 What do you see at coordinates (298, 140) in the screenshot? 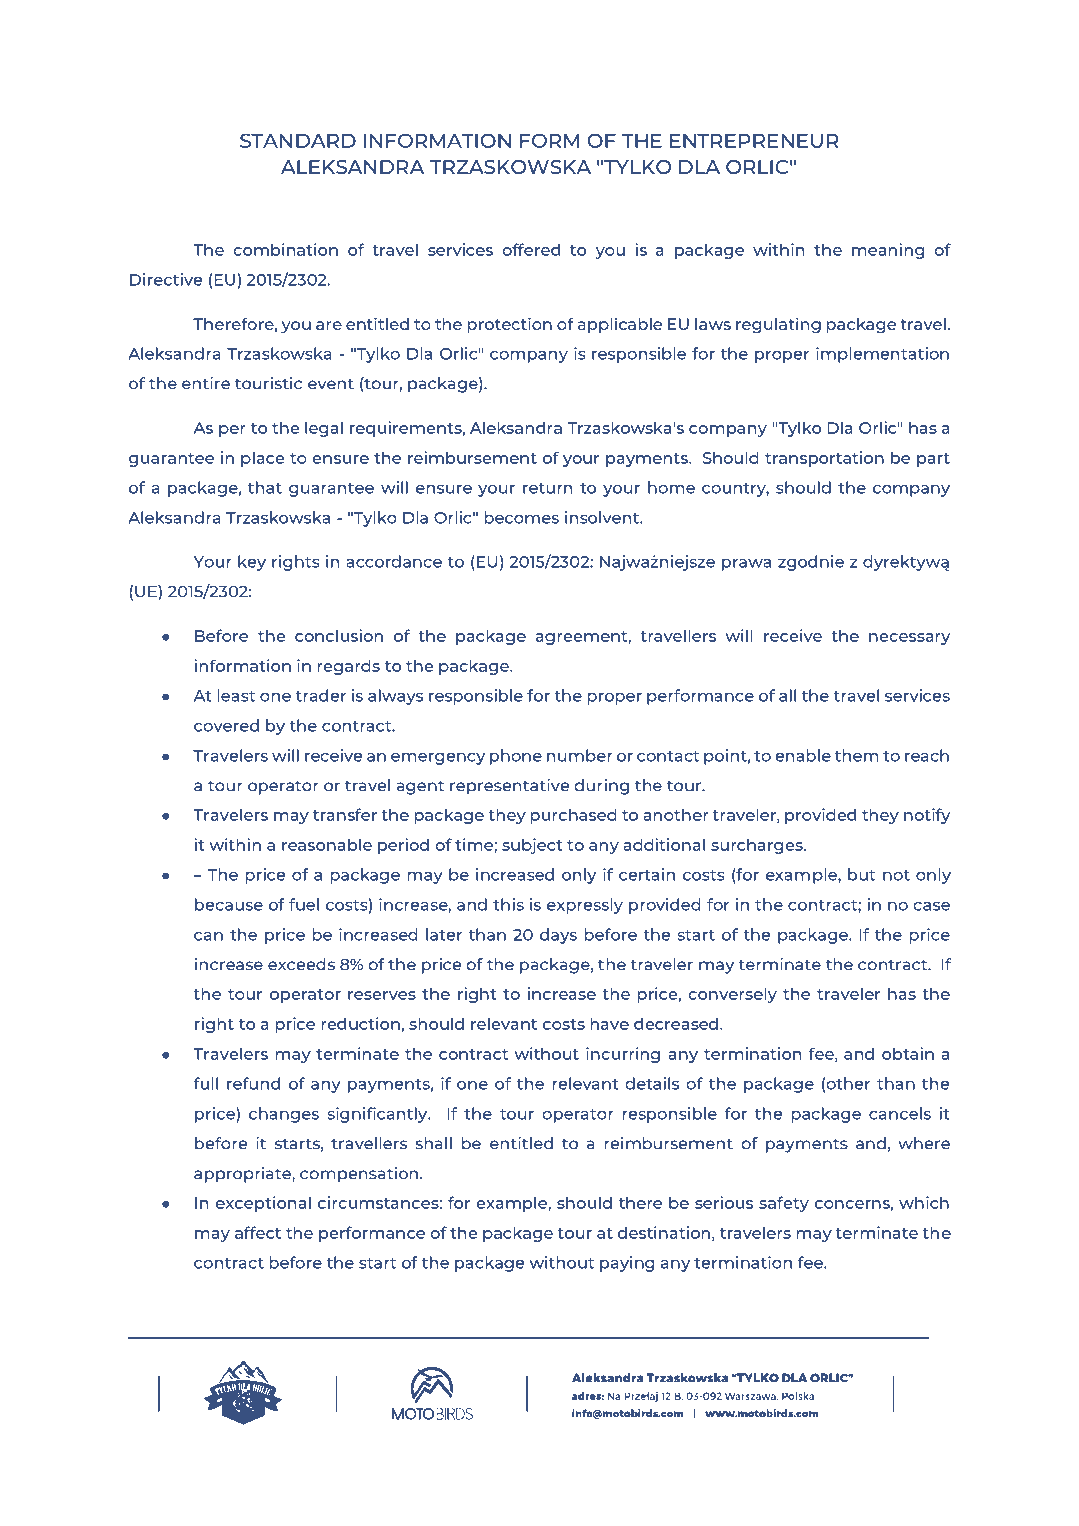
I see `STANDARD` at bounding box center [298, 140].
